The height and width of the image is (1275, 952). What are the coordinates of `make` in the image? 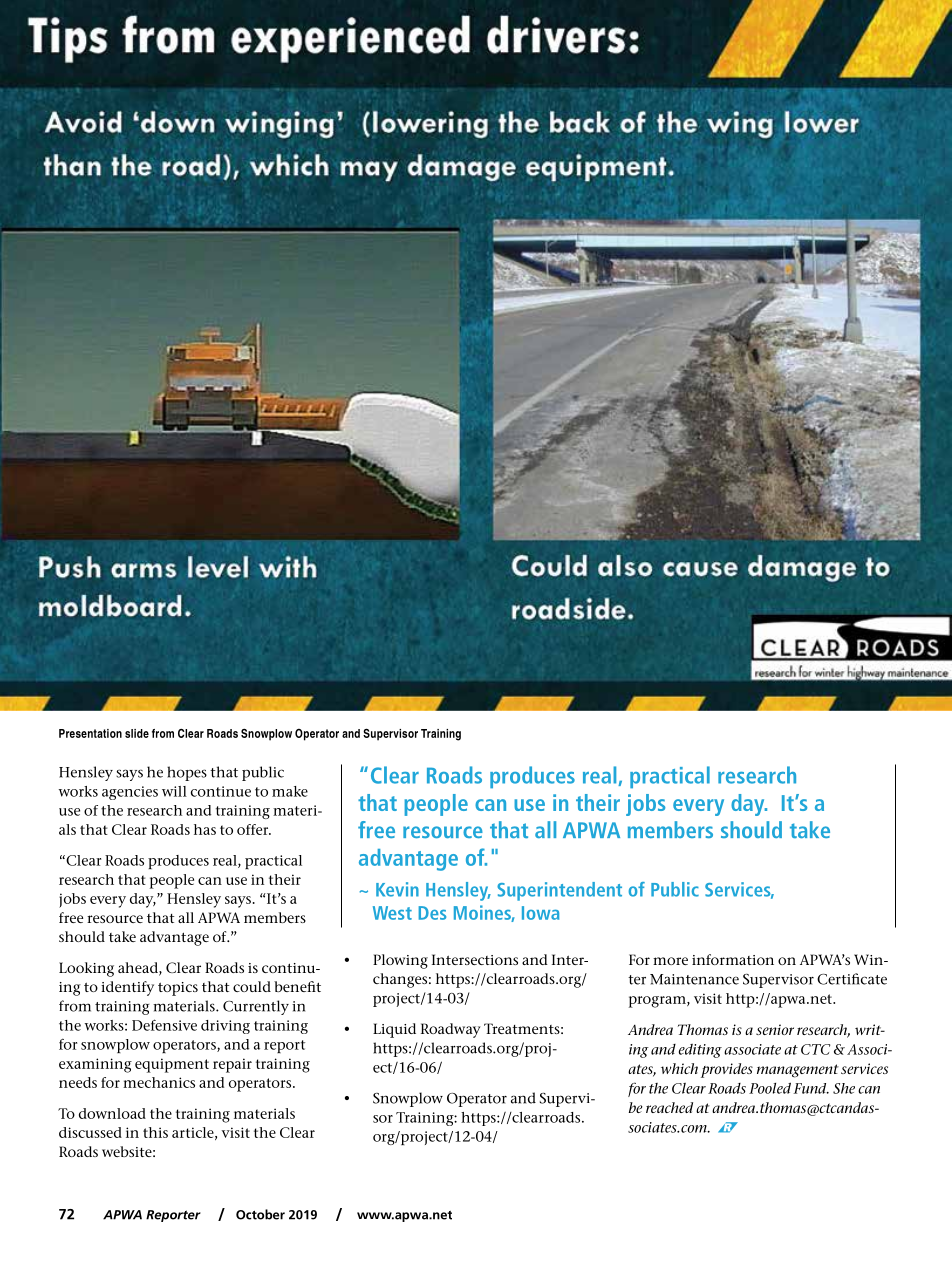 It's located at (290, 791).
